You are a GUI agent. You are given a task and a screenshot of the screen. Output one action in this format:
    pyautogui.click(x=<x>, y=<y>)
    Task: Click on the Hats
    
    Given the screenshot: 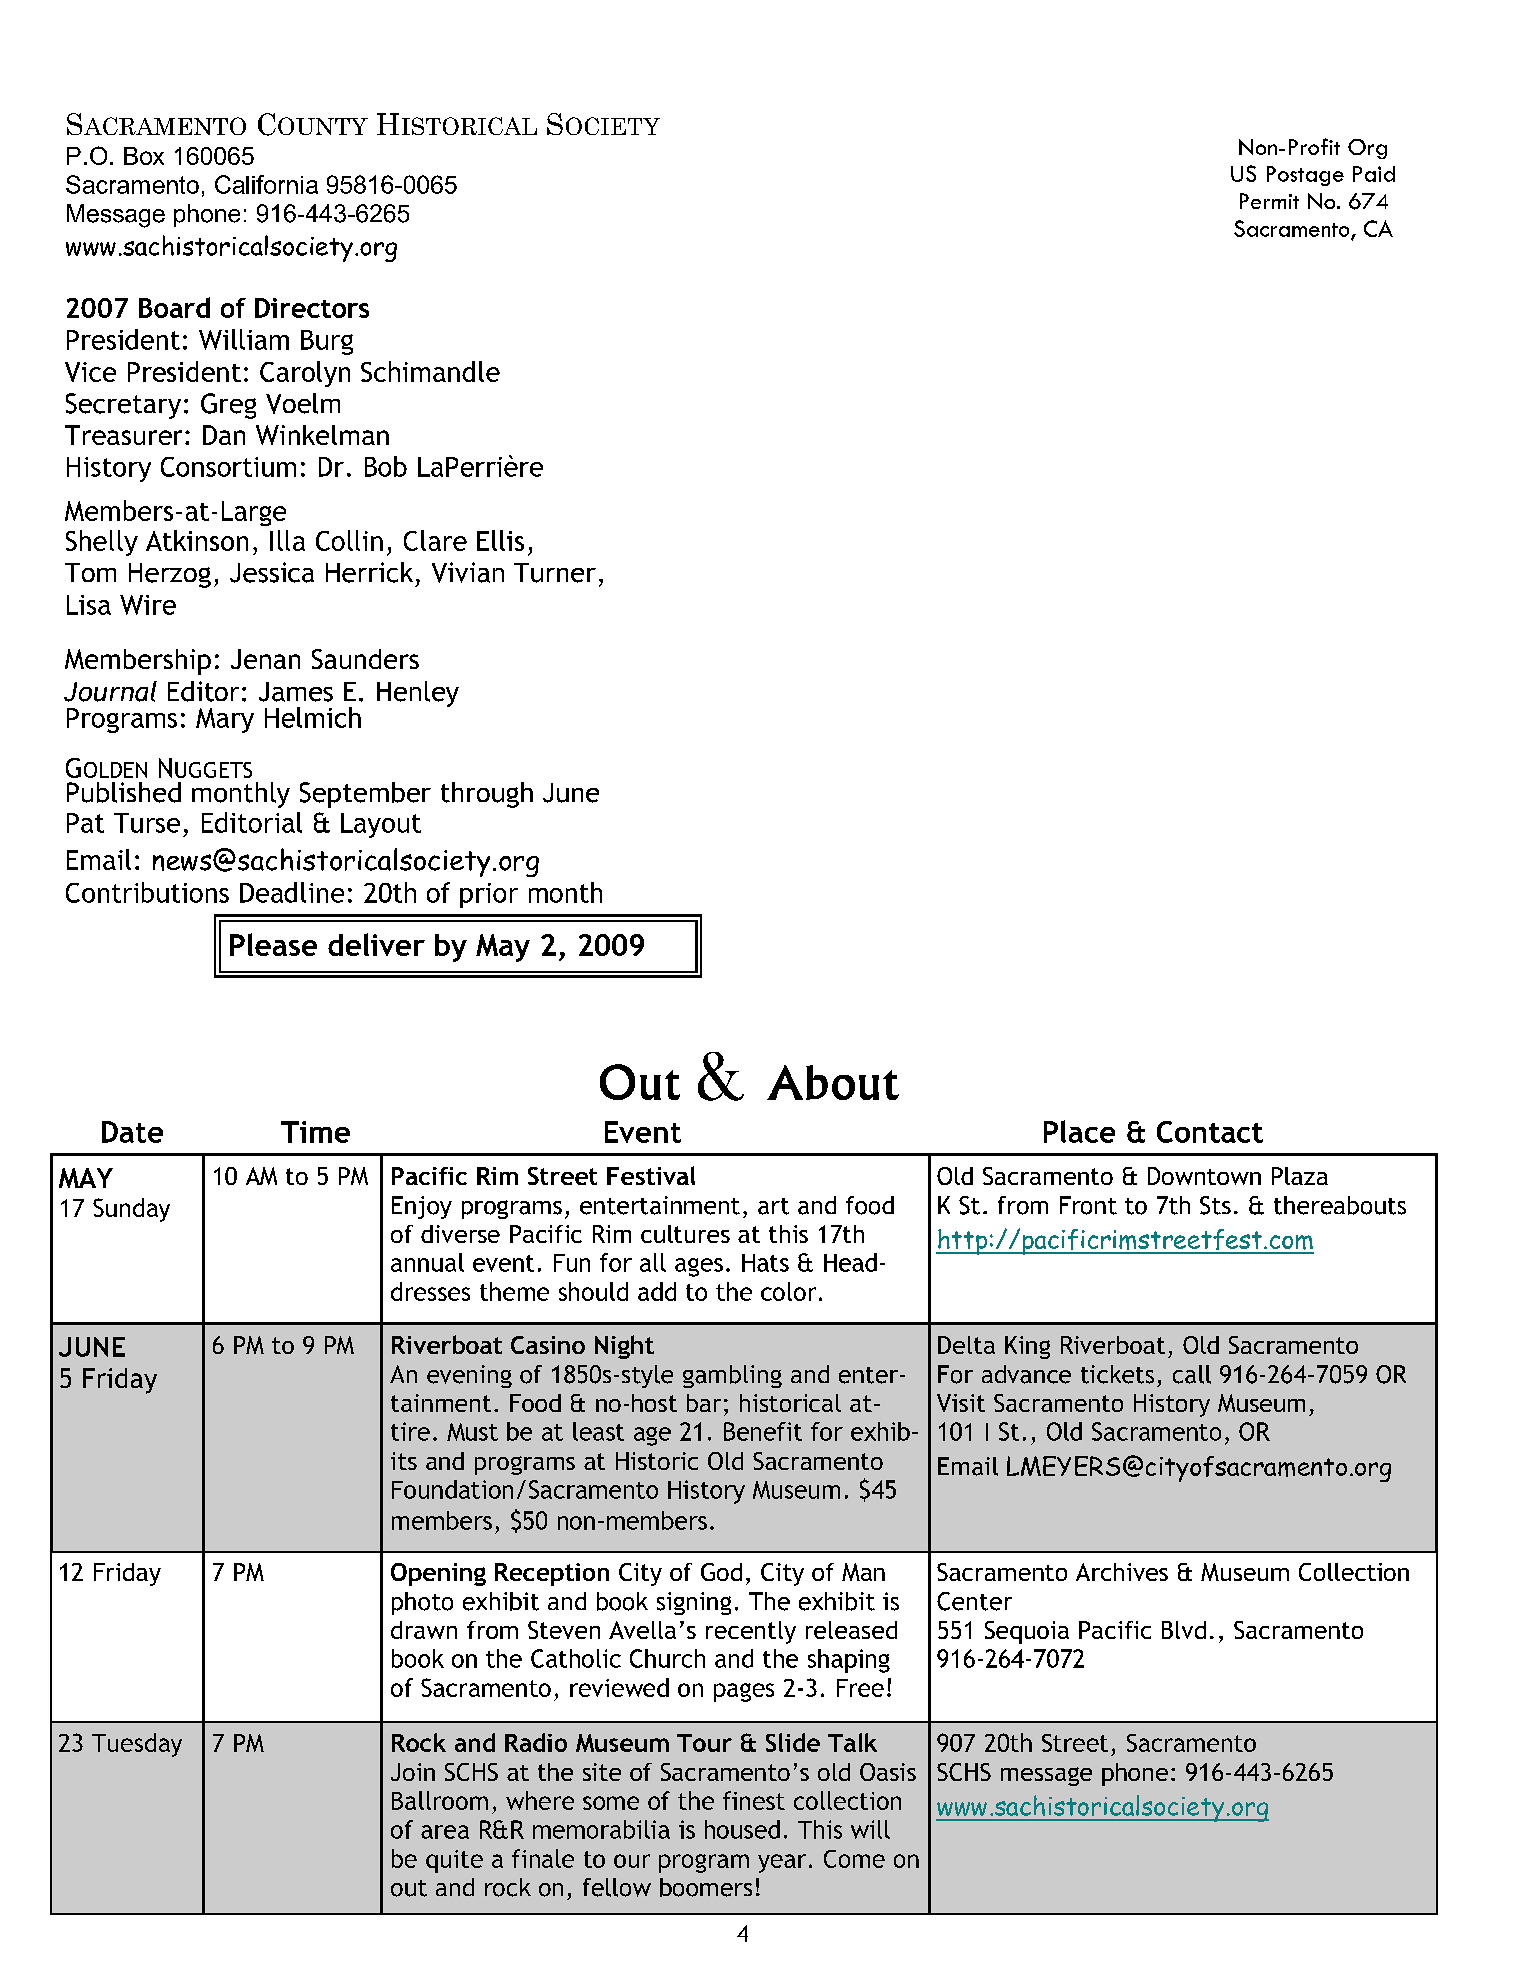 What is the action you would take?
    pyautogui.click(x=765, y=1263)
